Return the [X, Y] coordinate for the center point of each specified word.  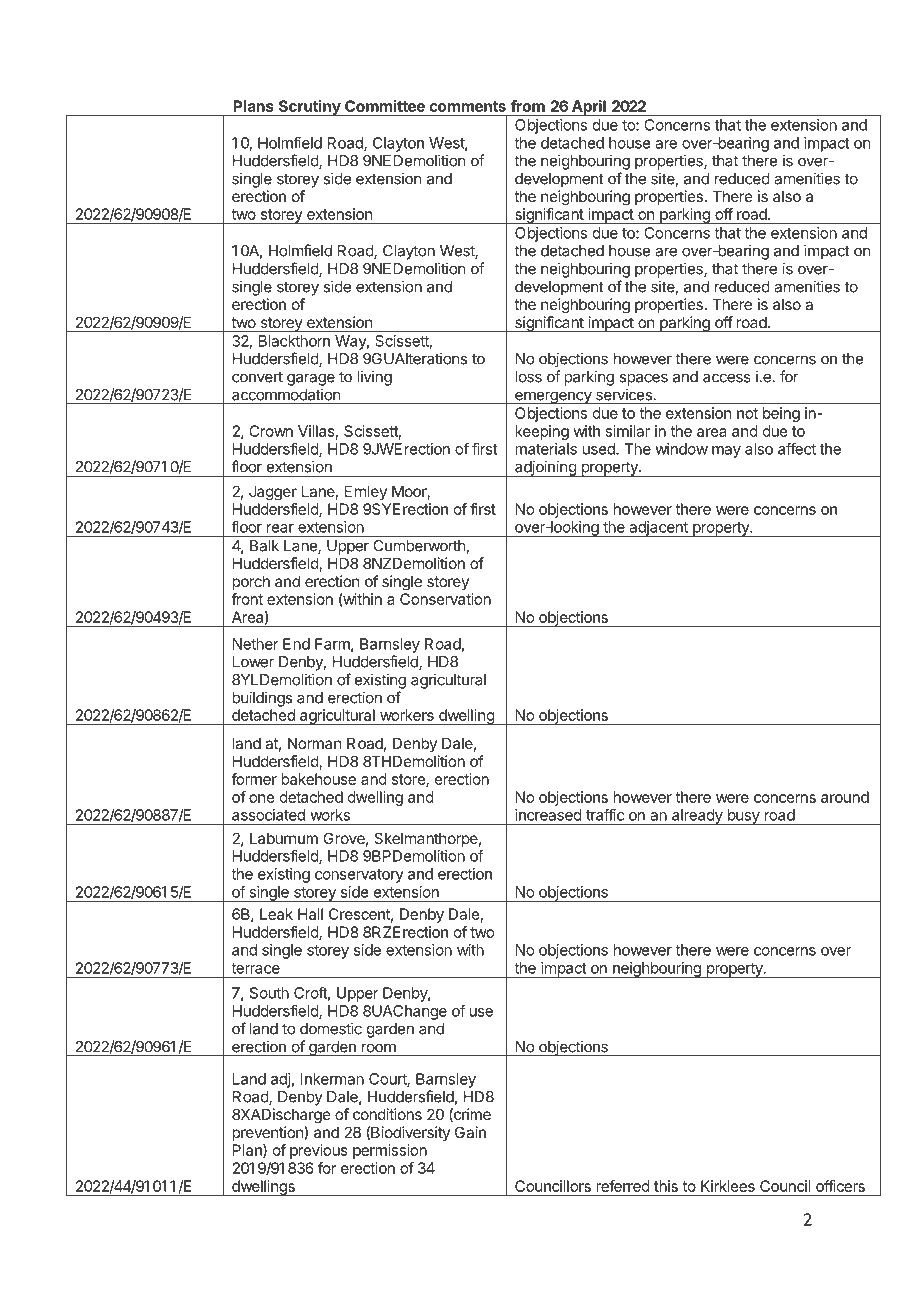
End [296, 644]
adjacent [658, 529]
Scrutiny [309, 108]
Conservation [445, 599]
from [528, 106]
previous [319, 1151]
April [588, 108]
